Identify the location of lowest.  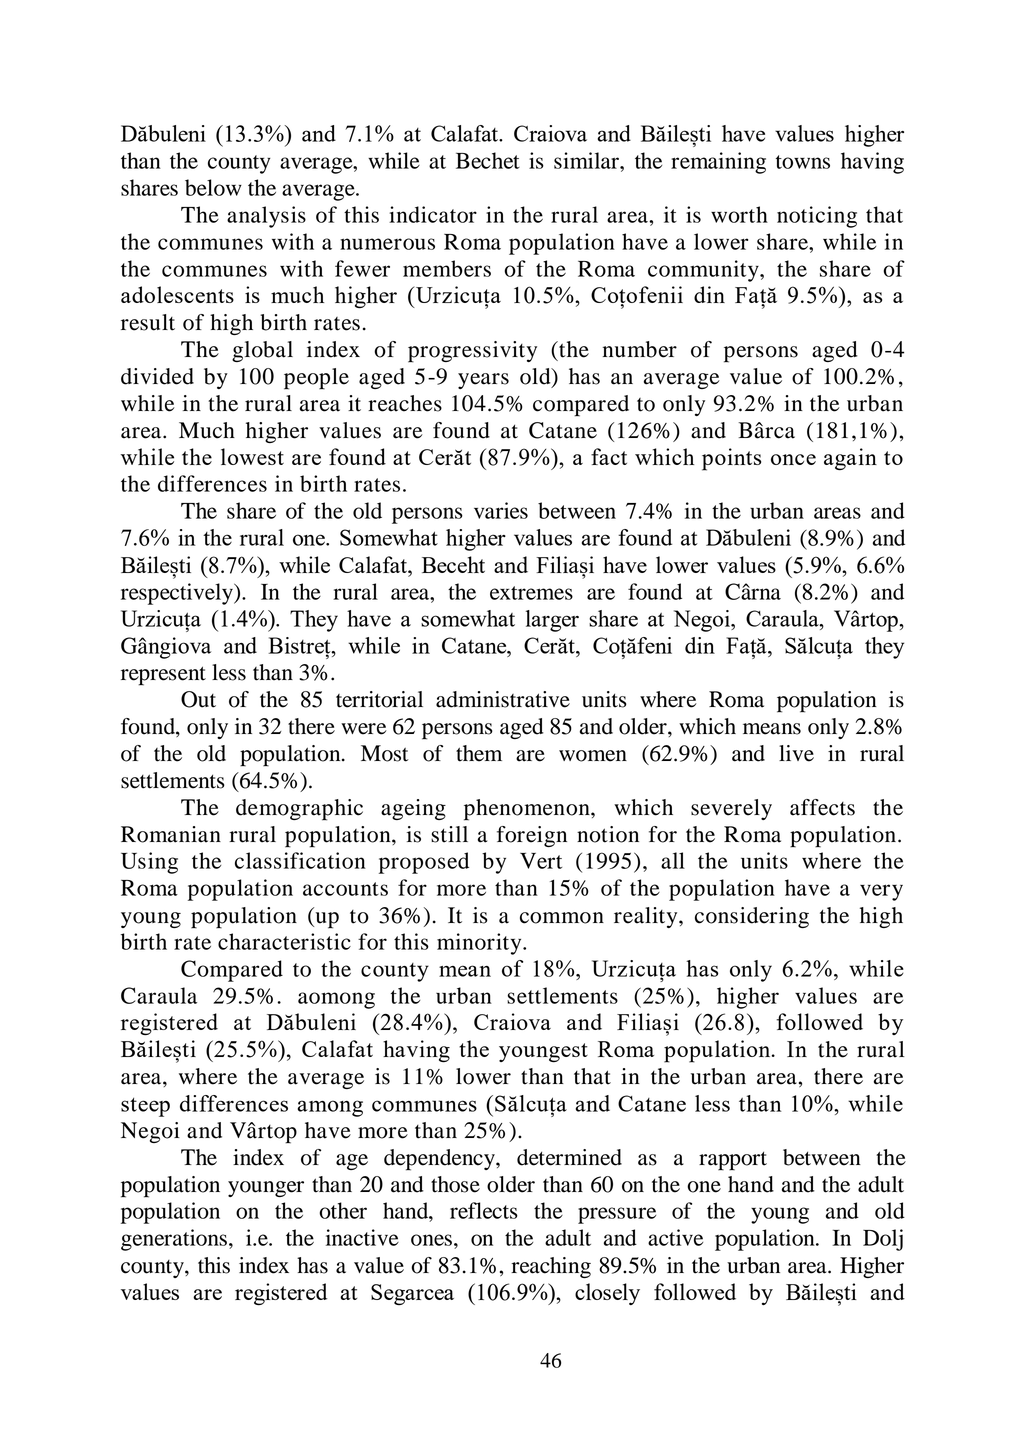
(252, 456).
